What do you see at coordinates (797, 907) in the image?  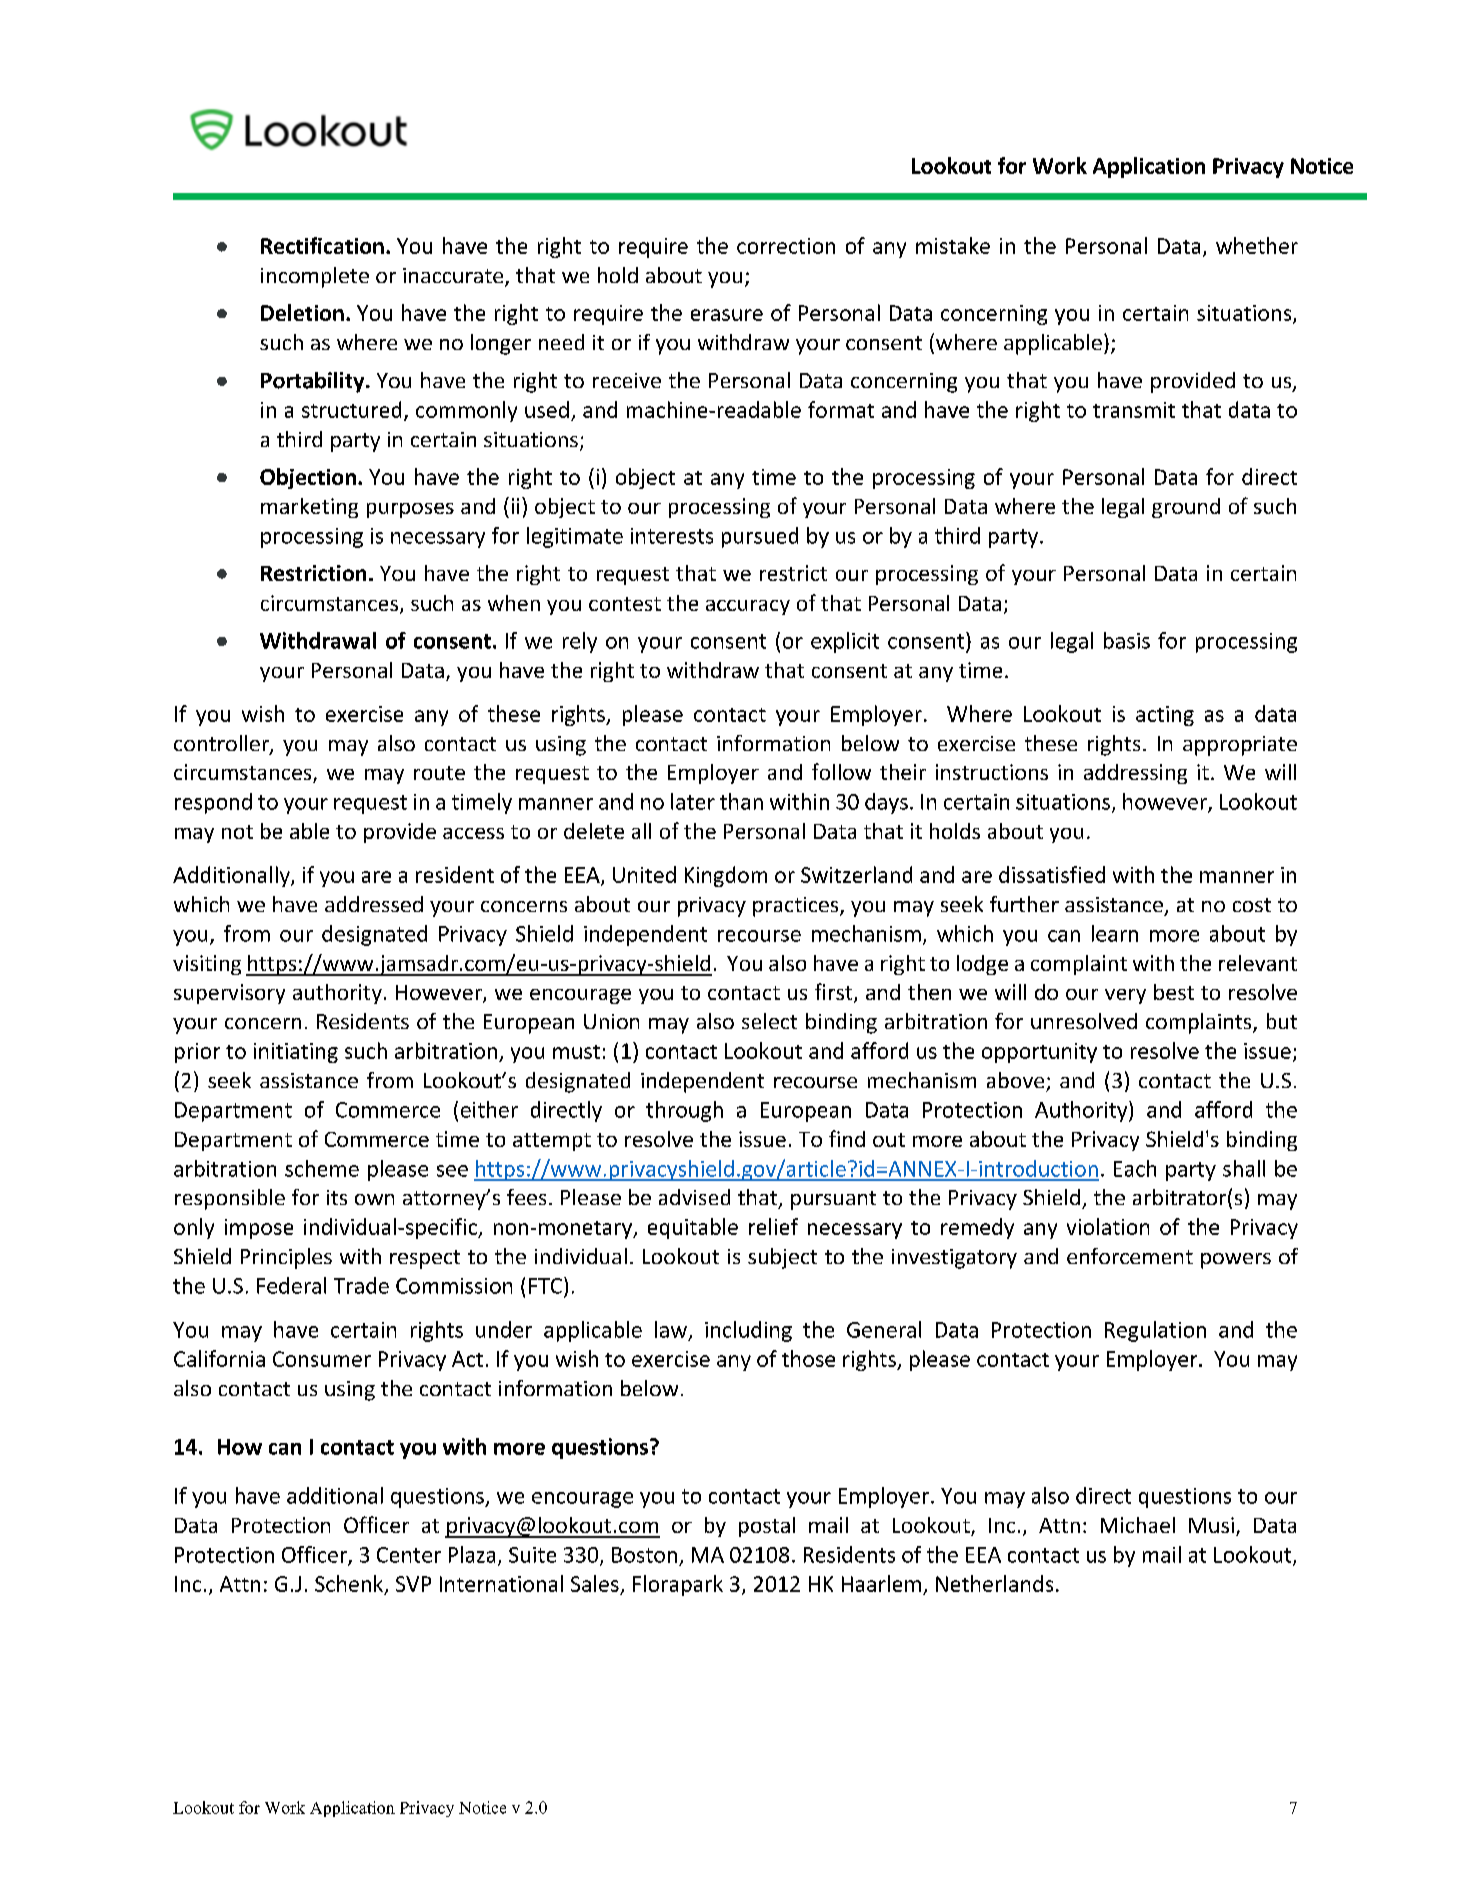 I see `practices` at bounding box center [797, 907].
